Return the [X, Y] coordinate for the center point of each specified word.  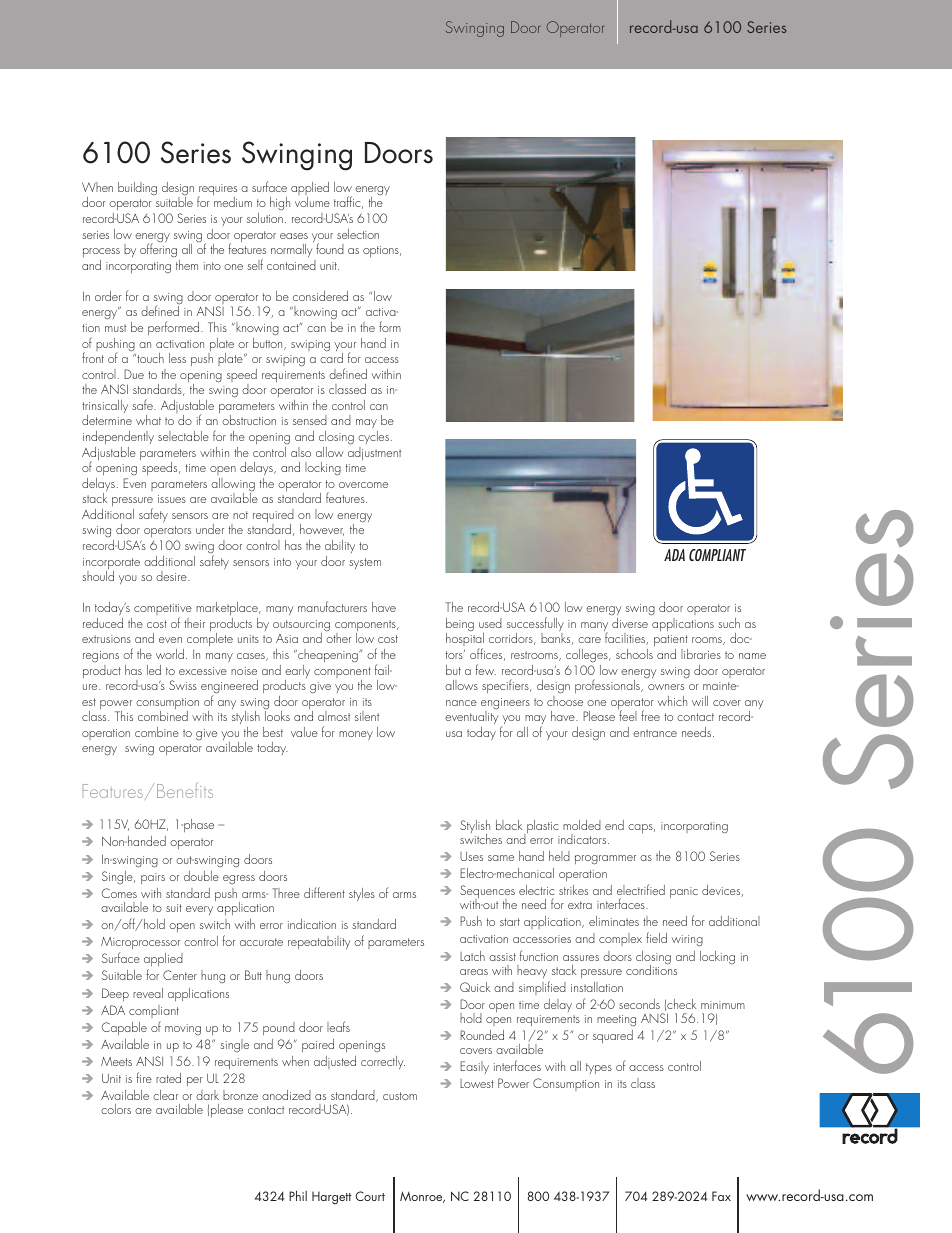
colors [116, 1109]
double [201, 876]
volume [312, 202]
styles [362, 894]
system [365, 563]
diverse [630, 623]
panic [684, 892]
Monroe [422, 1197]
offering [158, 250]
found [330, 248]
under [210, 529]
